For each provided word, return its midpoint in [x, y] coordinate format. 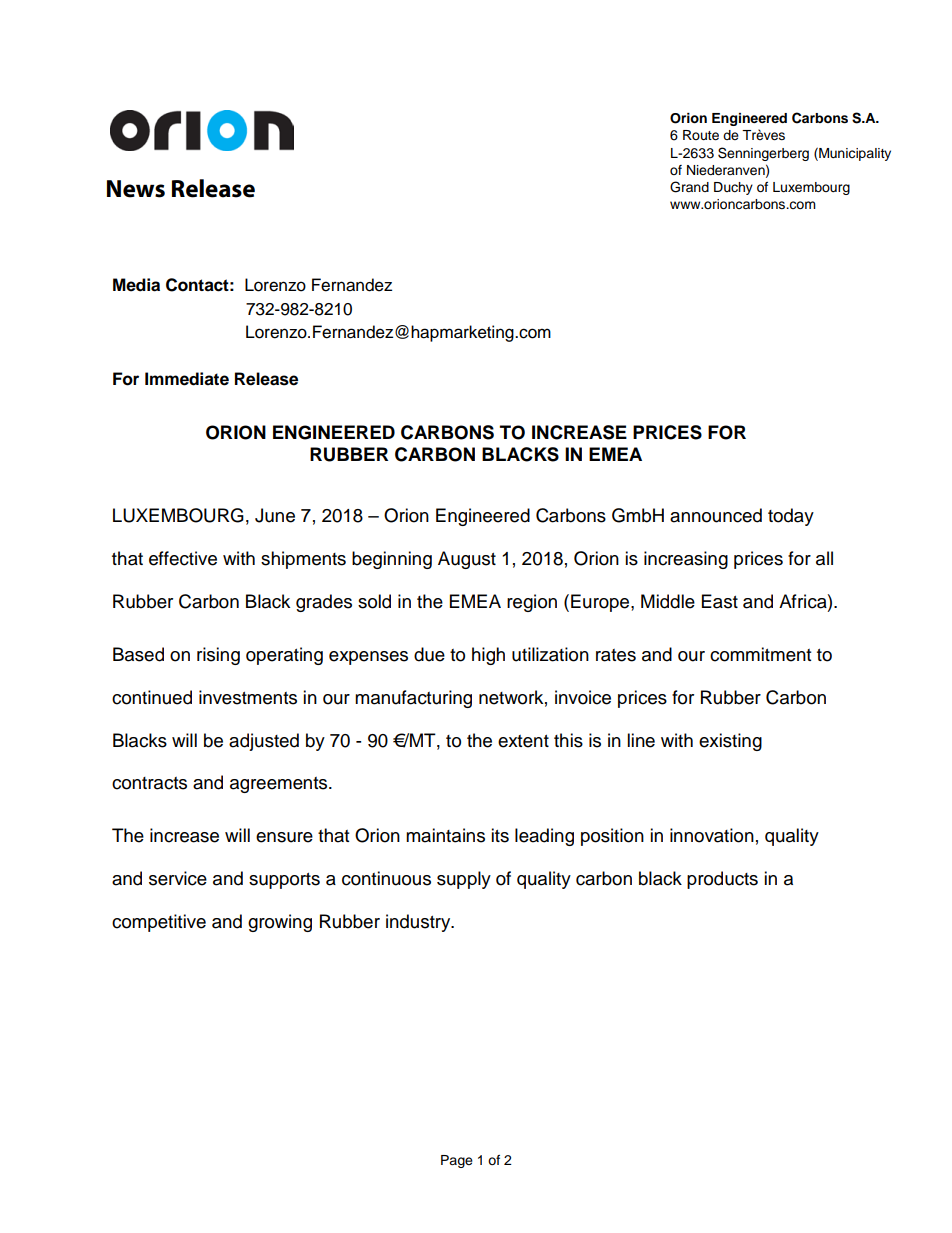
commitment [760, 654]
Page [457, 1161]
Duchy [733, 188]
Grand [689, 187]
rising [218, 656]
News [136, 189]
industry [419, 923]
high [488, 656]
